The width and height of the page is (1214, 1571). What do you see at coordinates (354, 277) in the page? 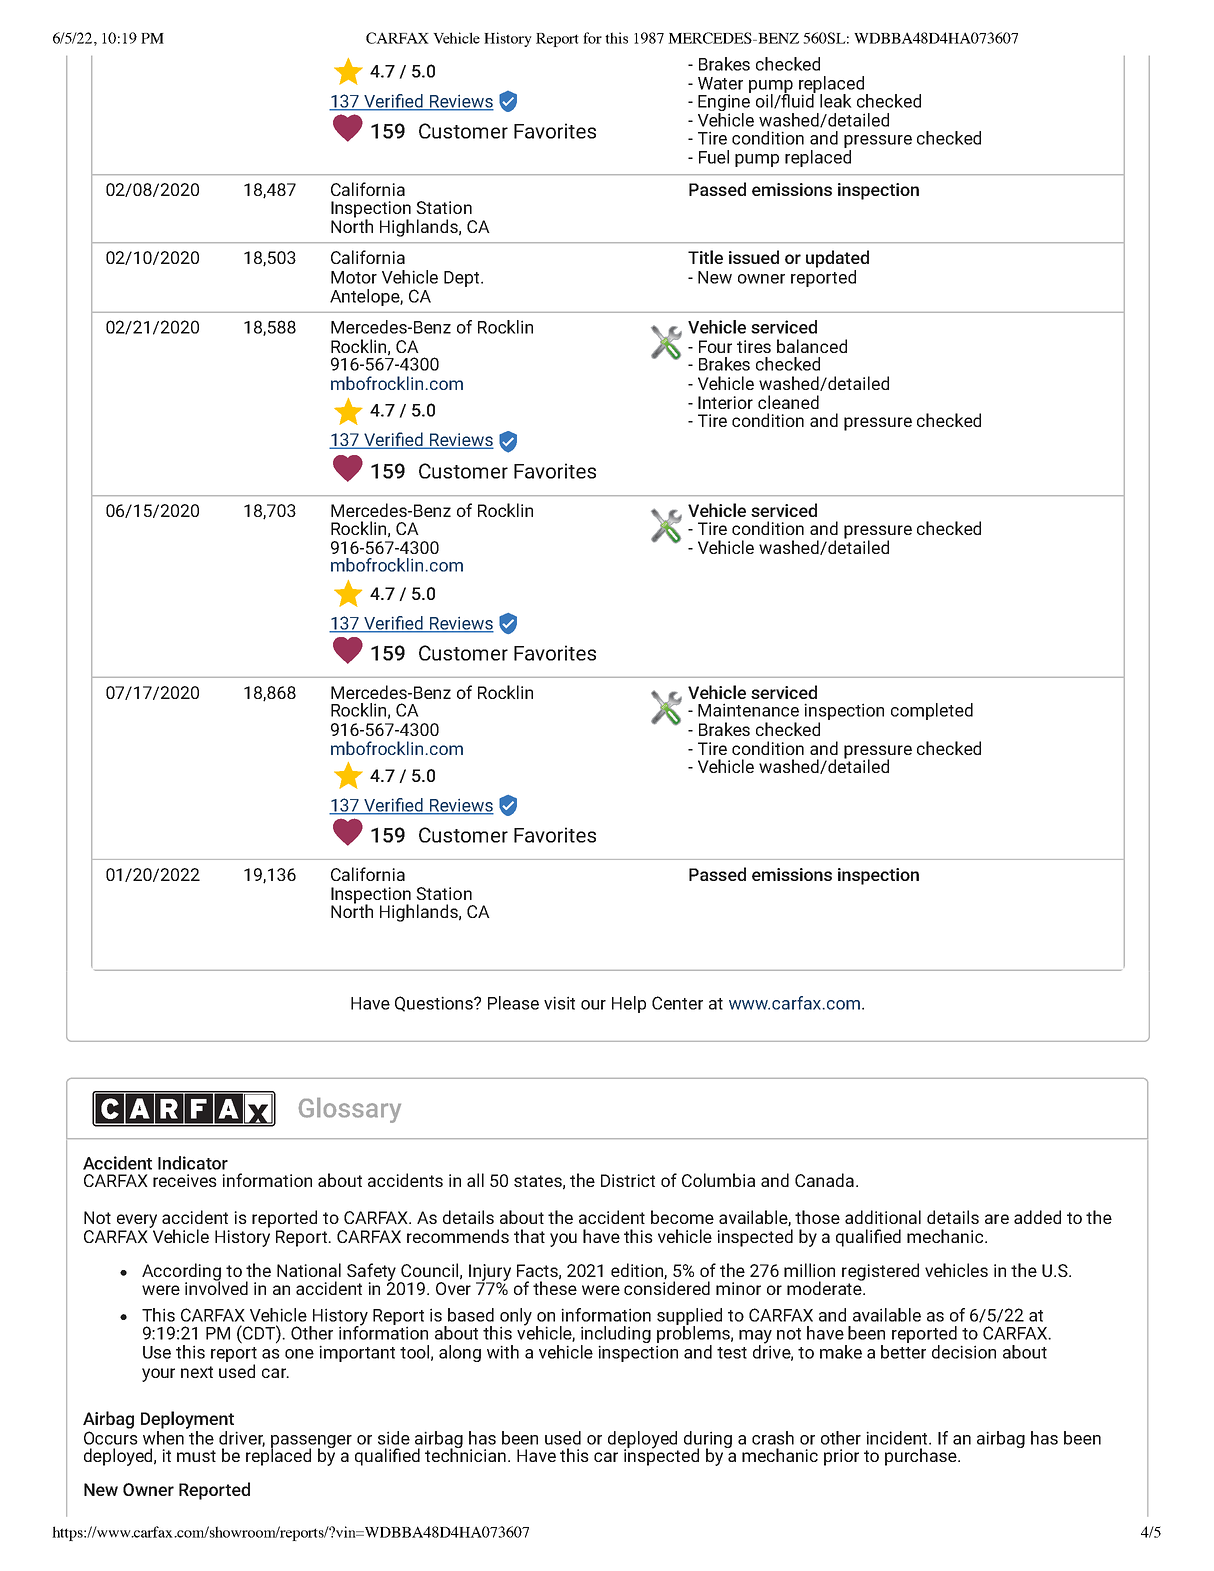
I see `Motor` at bounding box center [354, 277].
